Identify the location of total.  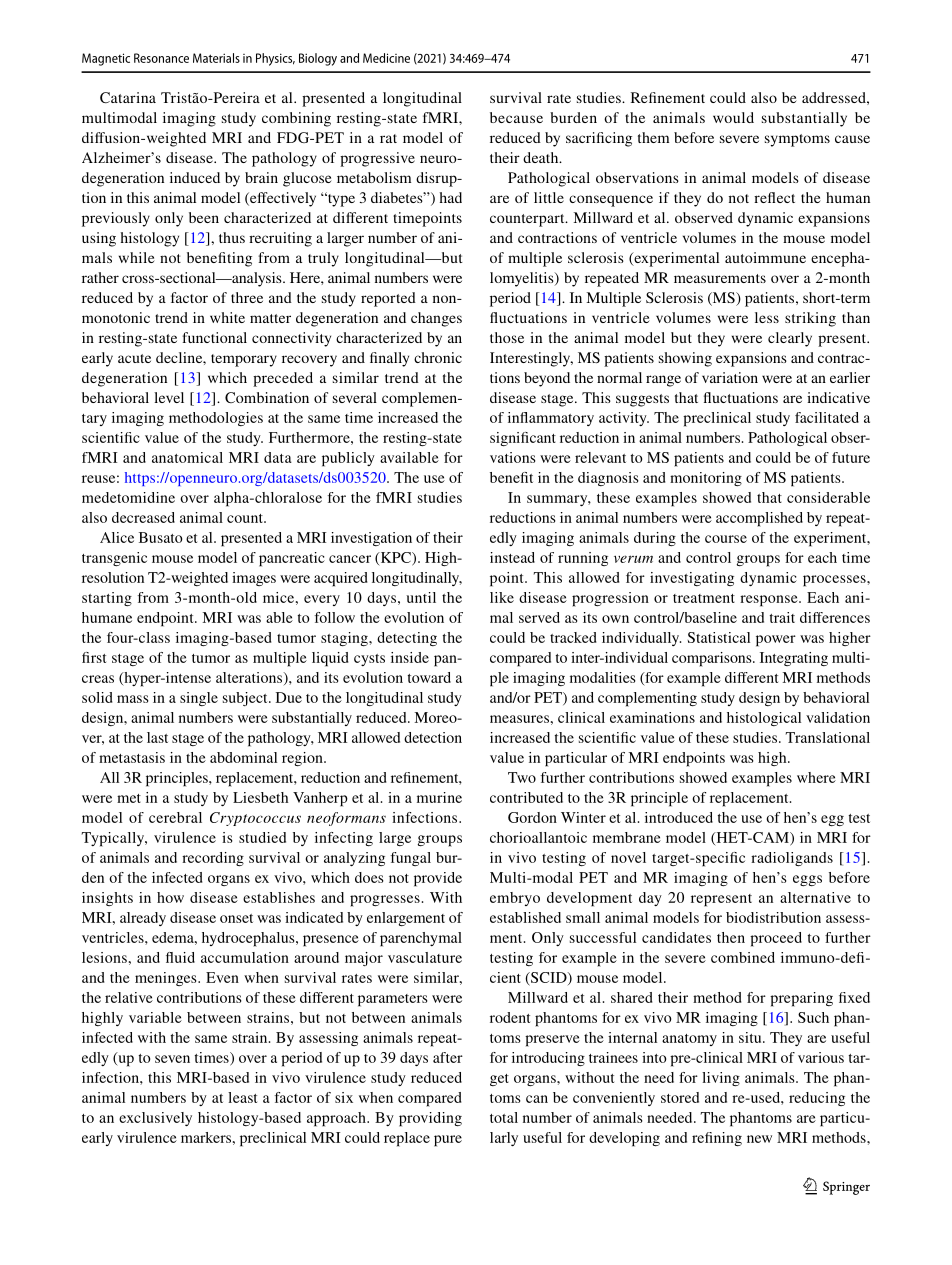
(504, 1117).
